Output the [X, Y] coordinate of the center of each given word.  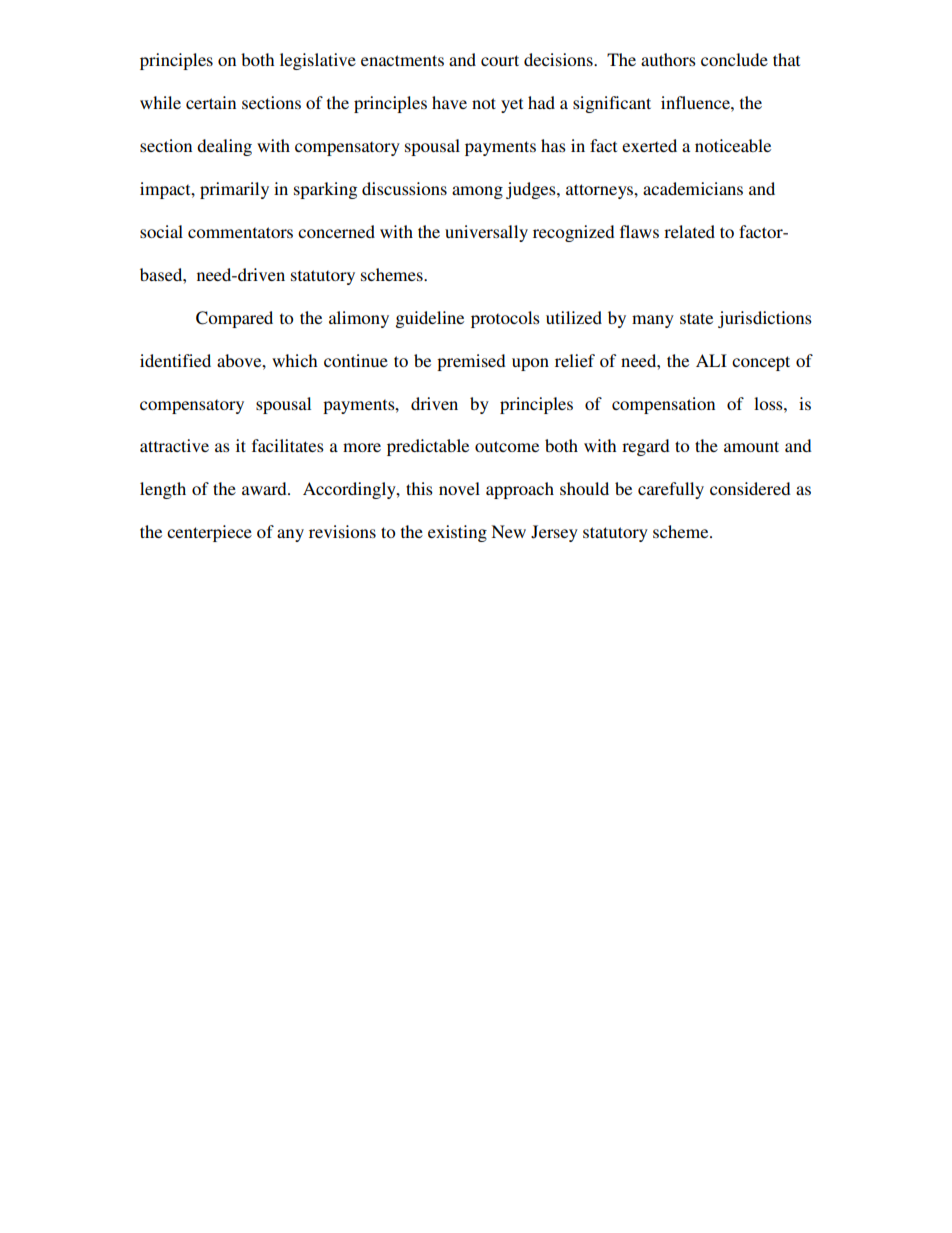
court [500, 60]
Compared [234, 319]
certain [211, 102]
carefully [671, 490]
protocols [505, 319]
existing [457, 533]
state [696, 318]
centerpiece [209, 533]
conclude [734, 59]
